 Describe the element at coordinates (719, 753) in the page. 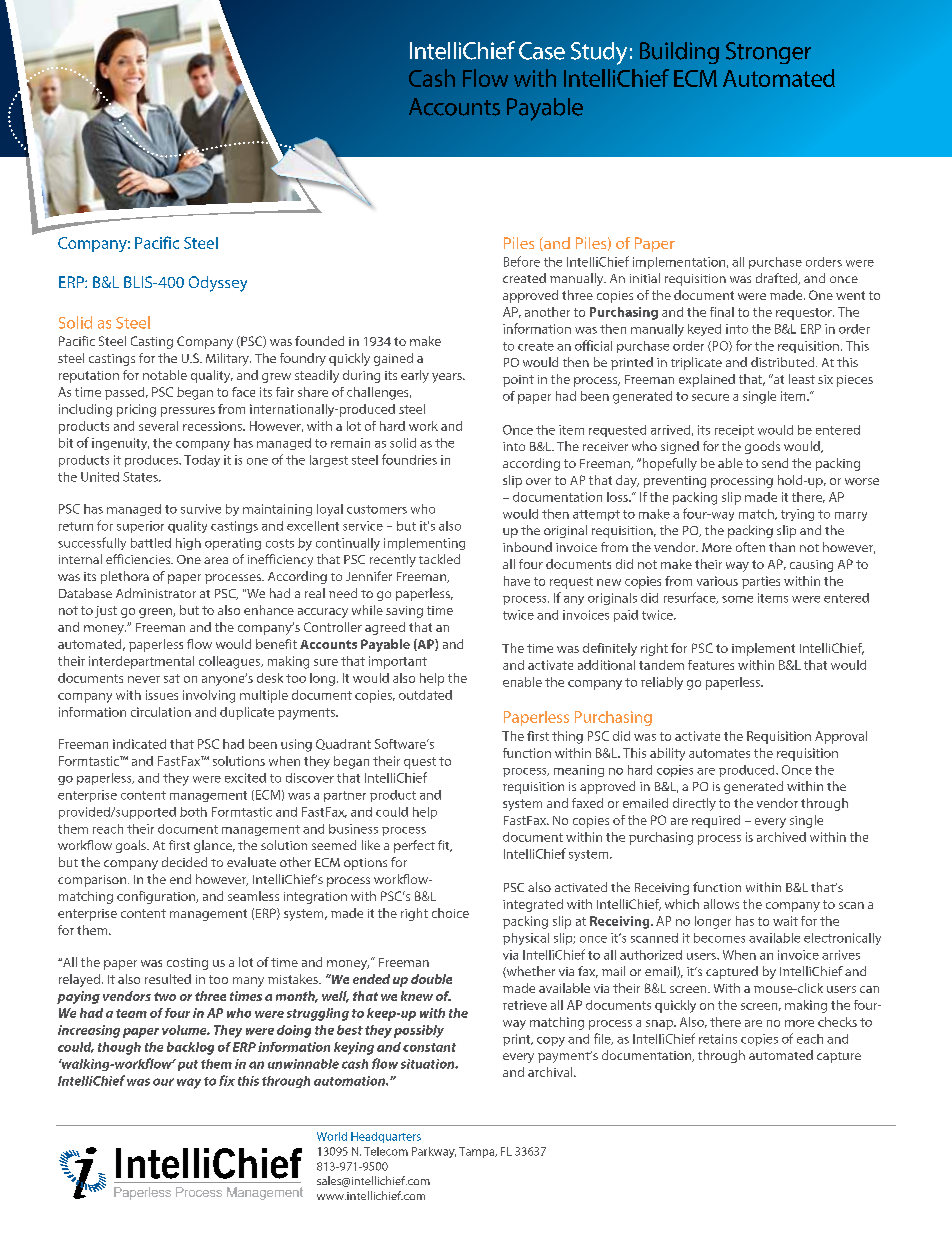

I see `automates` at that location.
